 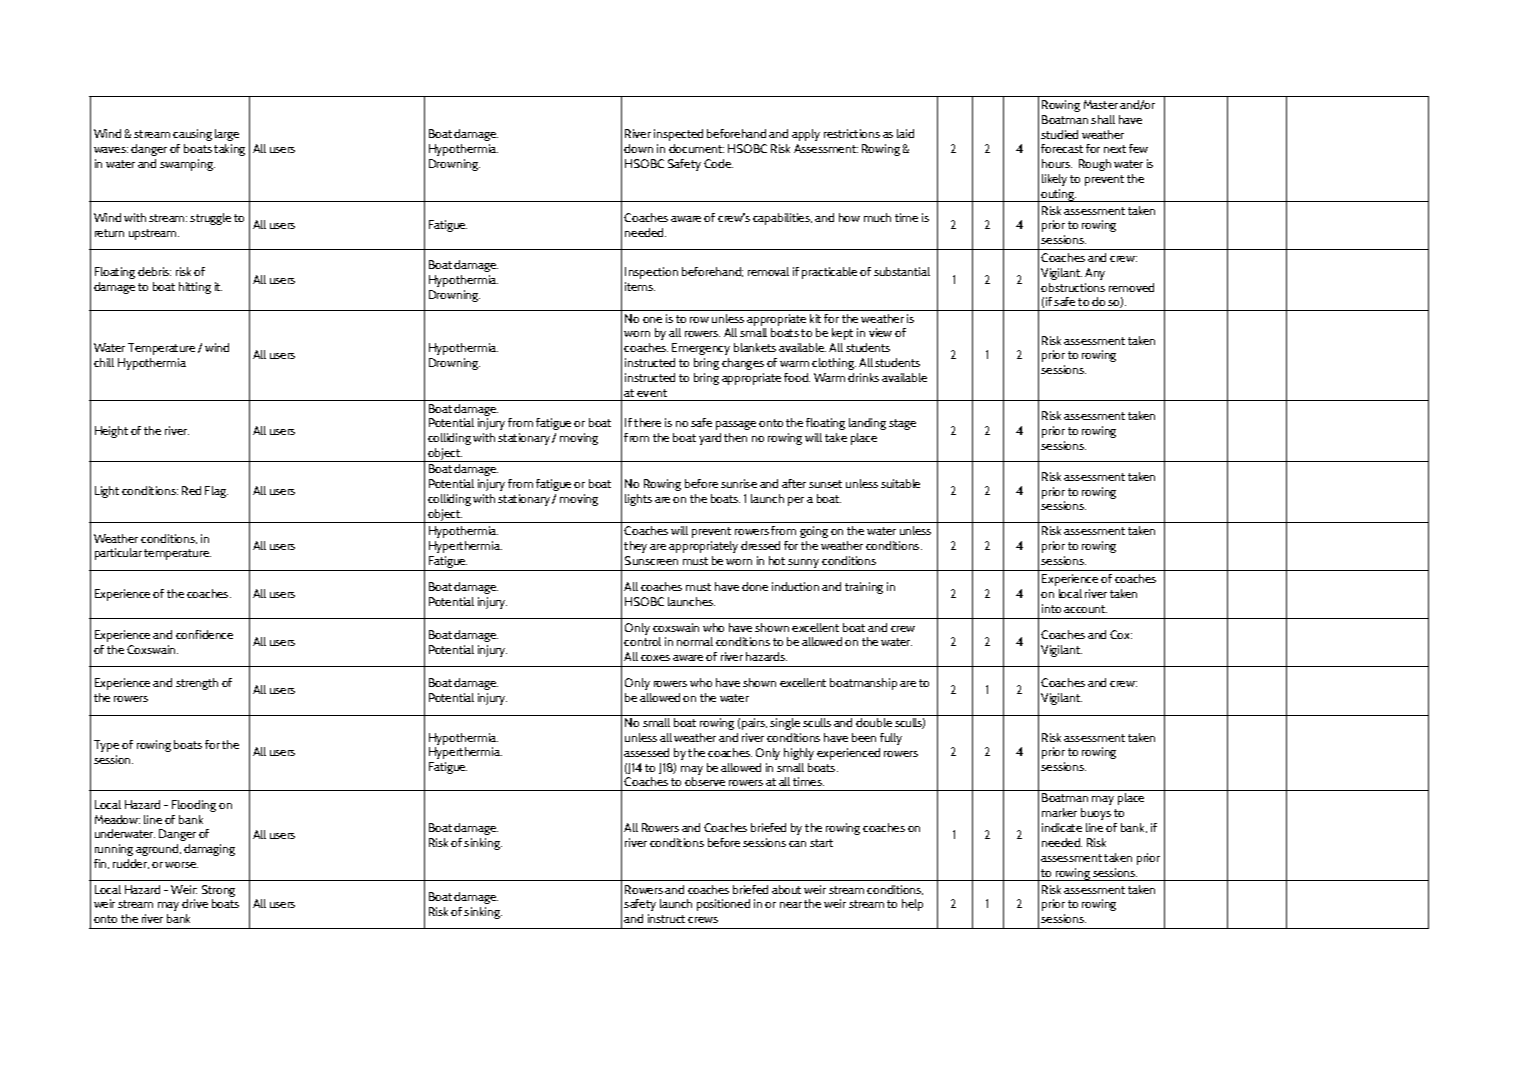 I want to click on they, so click(x=635, y=547).
